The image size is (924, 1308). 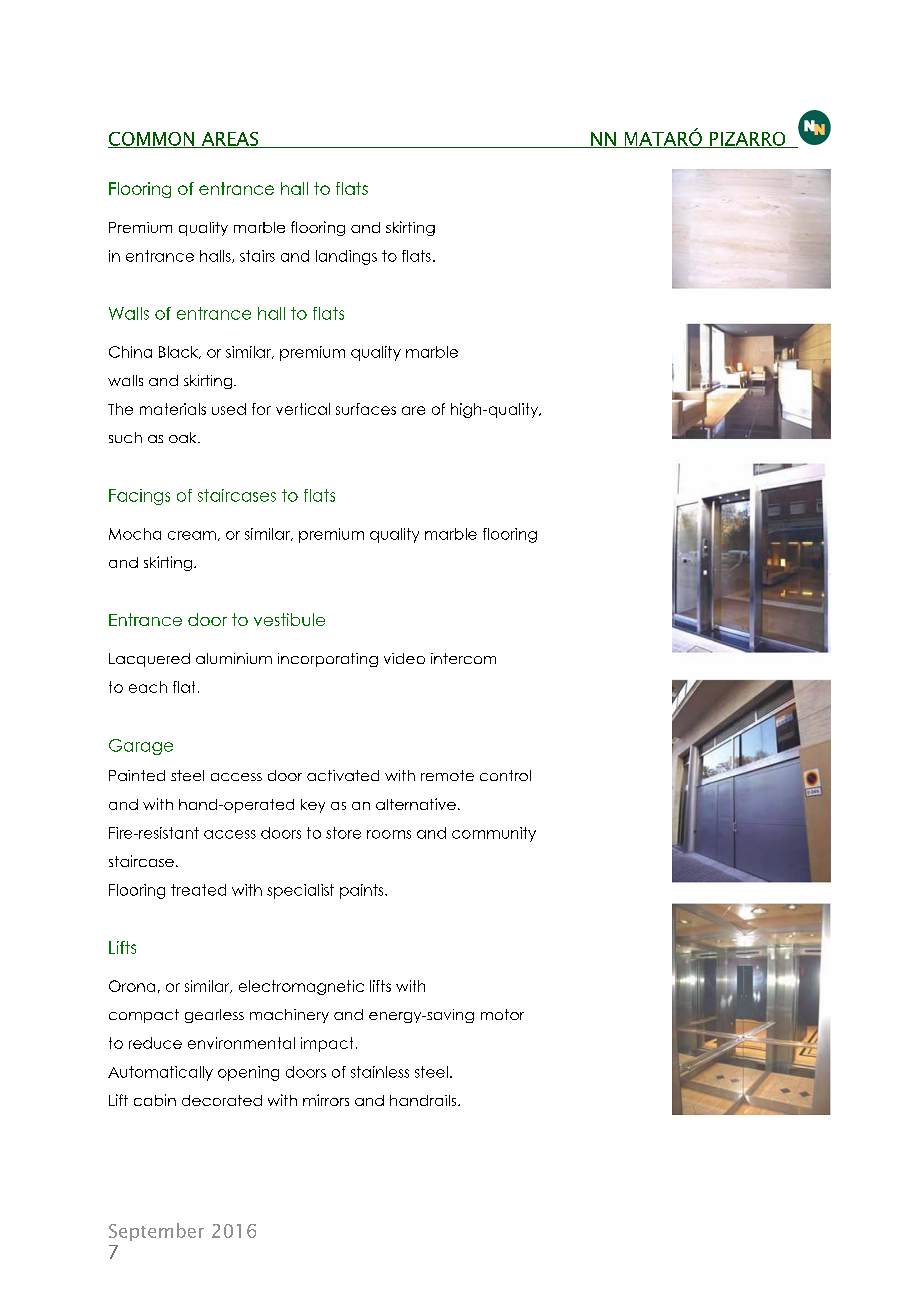 I want to click on control, so click(x=505, y=775).
